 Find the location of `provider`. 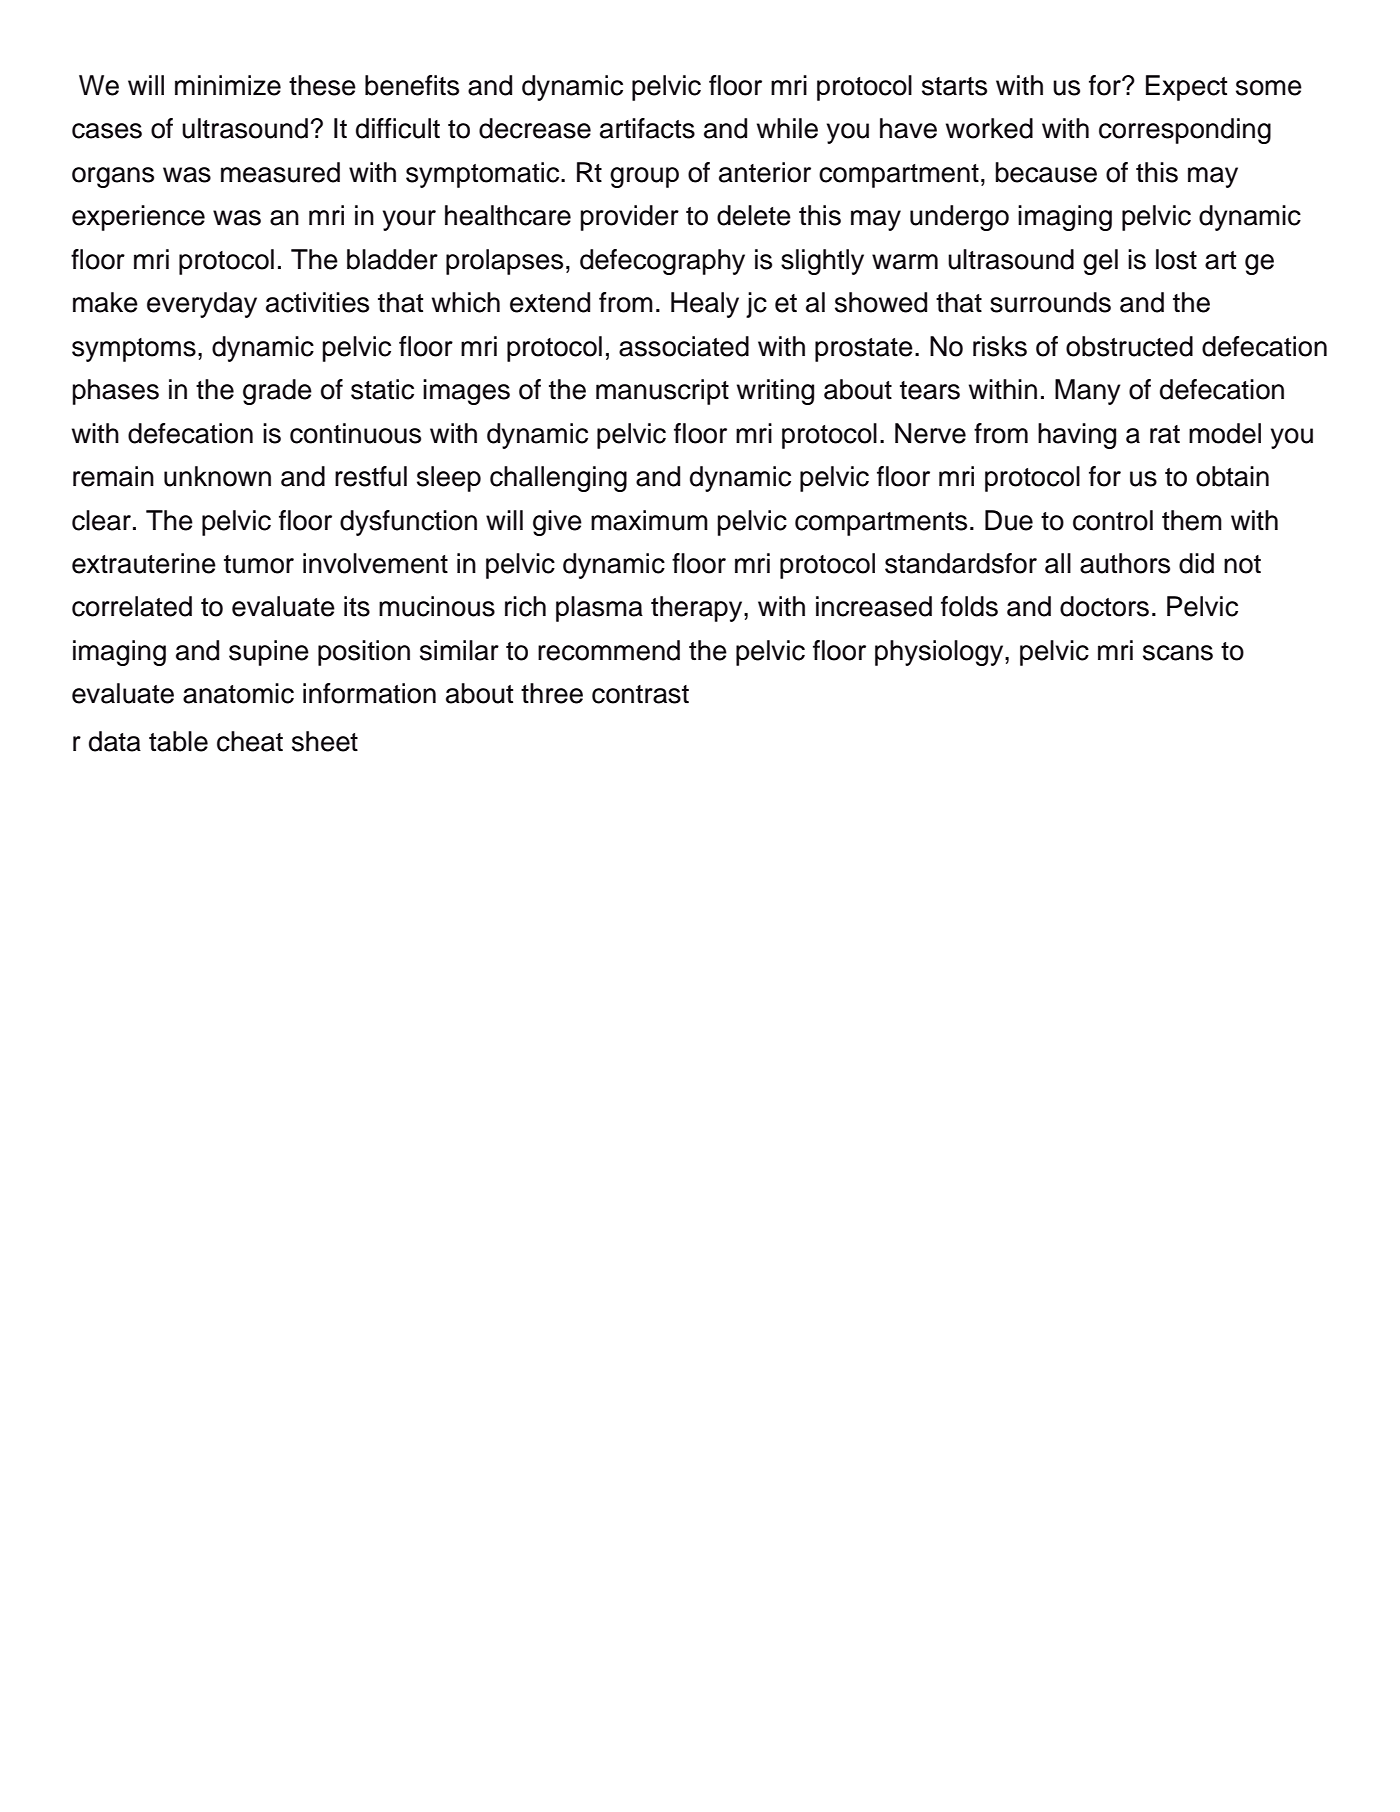

provider is located at coordinates (630, 218).
